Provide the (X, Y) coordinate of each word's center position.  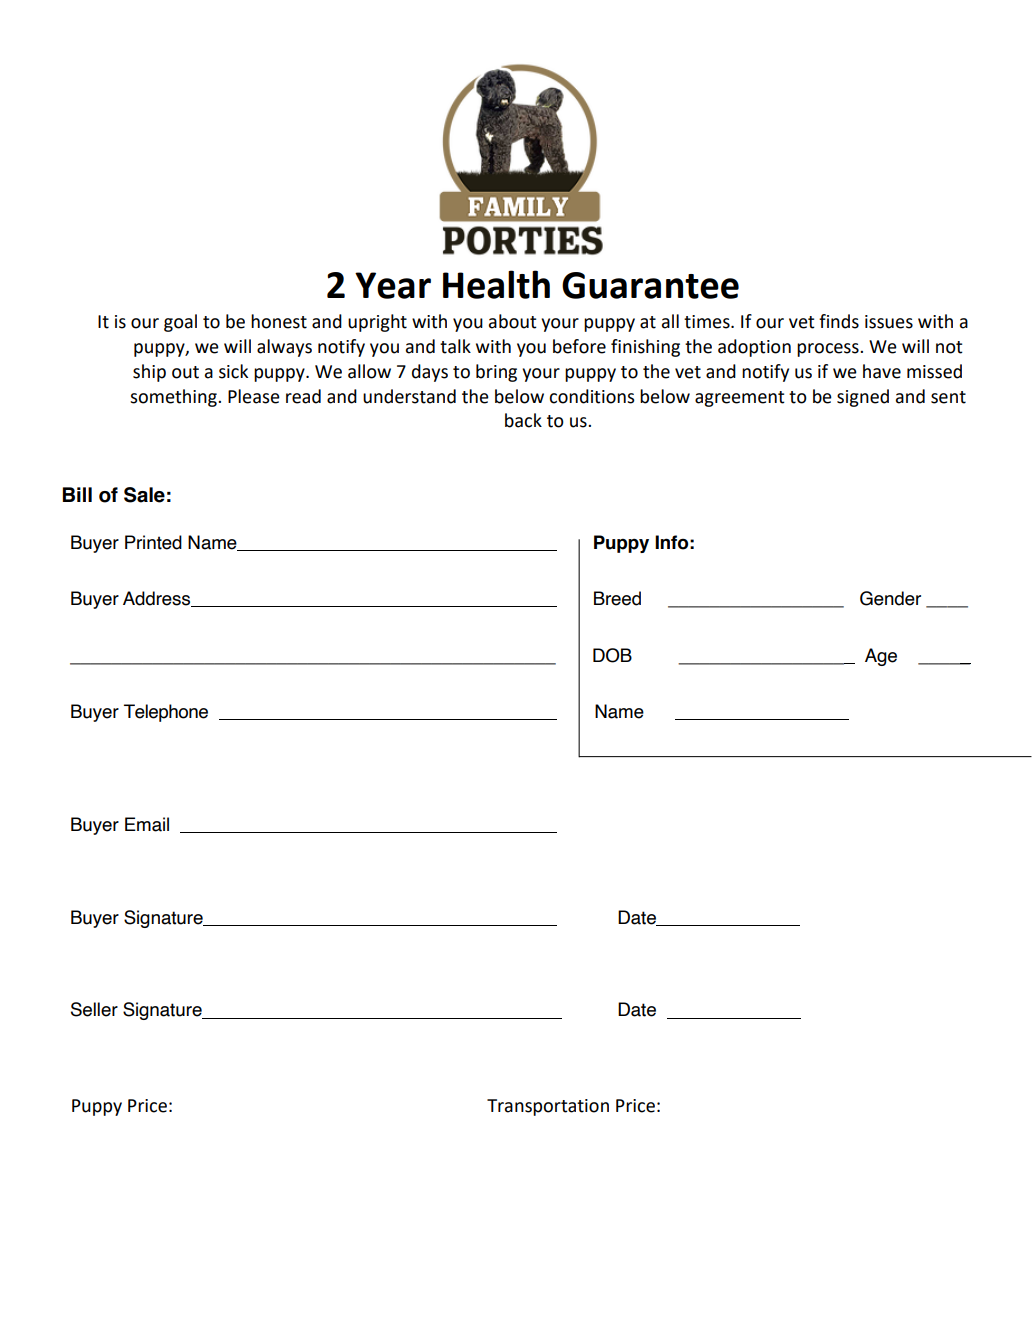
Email (147, 824)
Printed (153, 542)
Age (881, 657)
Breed (617, 598)
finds (839, 321)
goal (180, 323)
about (513, 321)
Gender (890, 598)
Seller (94, 1009)
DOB (612, 655)
